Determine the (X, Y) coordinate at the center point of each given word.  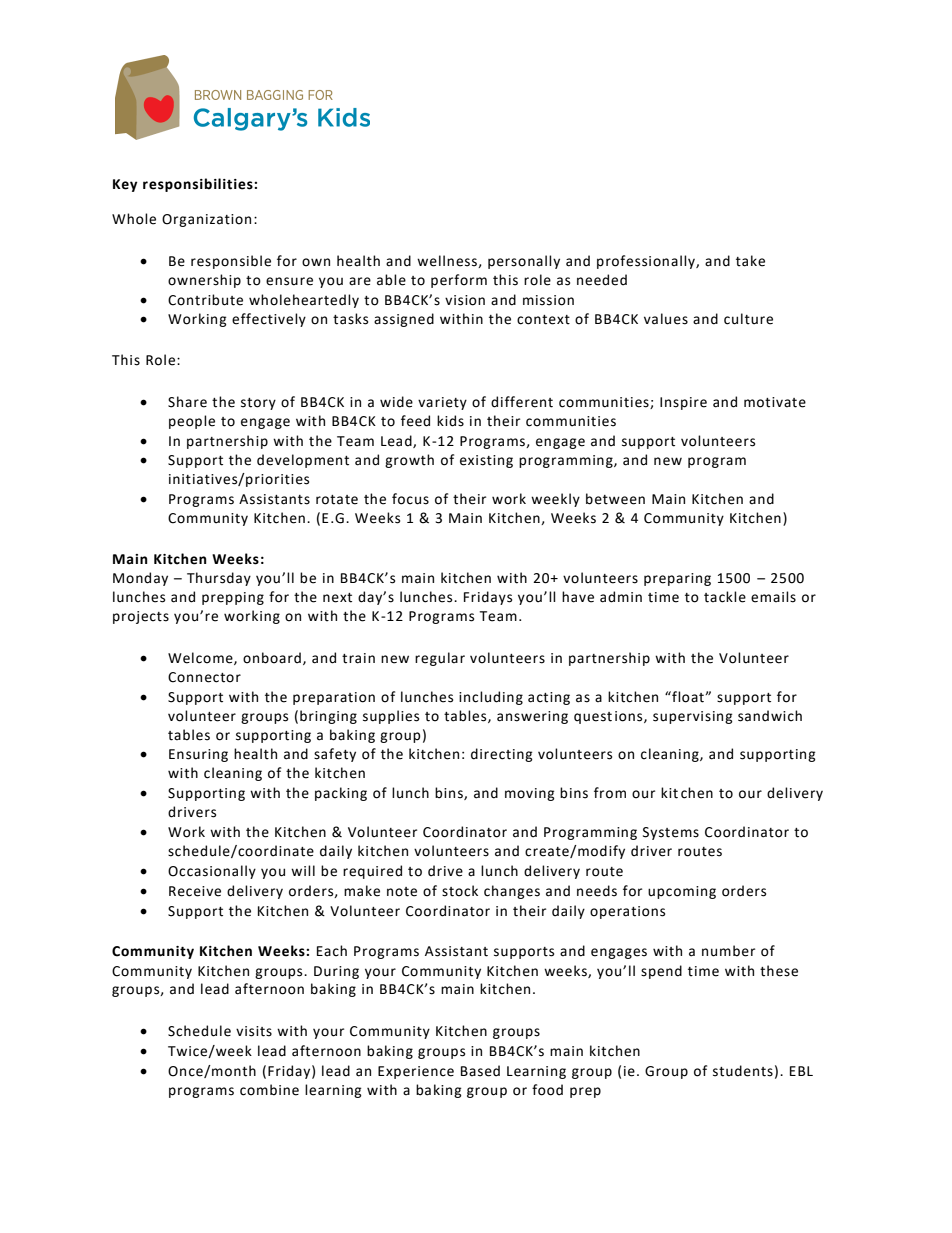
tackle (725, 597)
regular (440, 659)
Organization (206, 220)
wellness (448, 261)
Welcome (201, 658)
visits (254, 1031)
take (750, 261)
